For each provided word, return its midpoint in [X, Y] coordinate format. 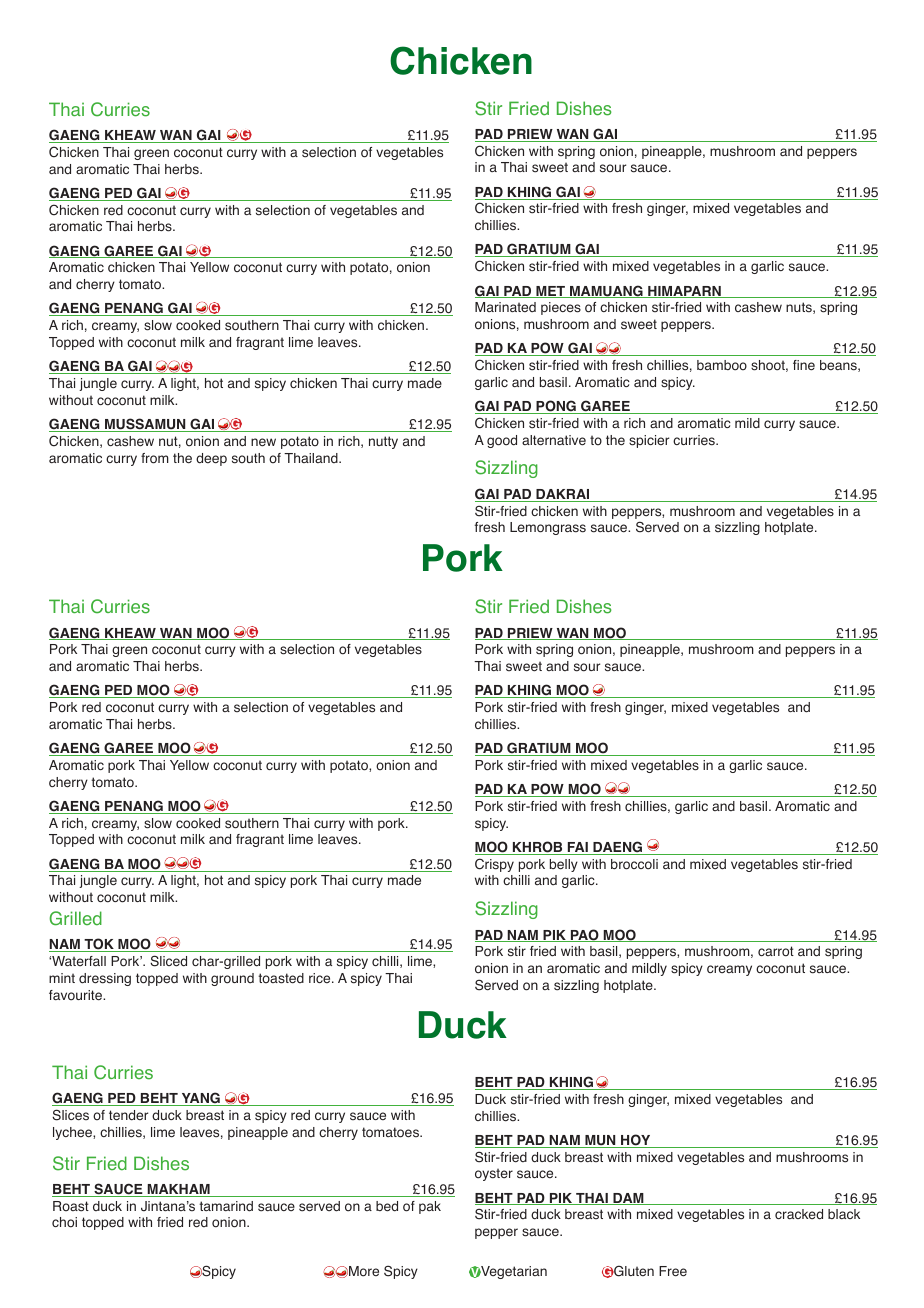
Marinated [505, 307]
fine [804, 365]
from [155, 458]
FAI [578, 848]
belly [564, 865]
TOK [99, 945]
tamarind [226, 1206]
